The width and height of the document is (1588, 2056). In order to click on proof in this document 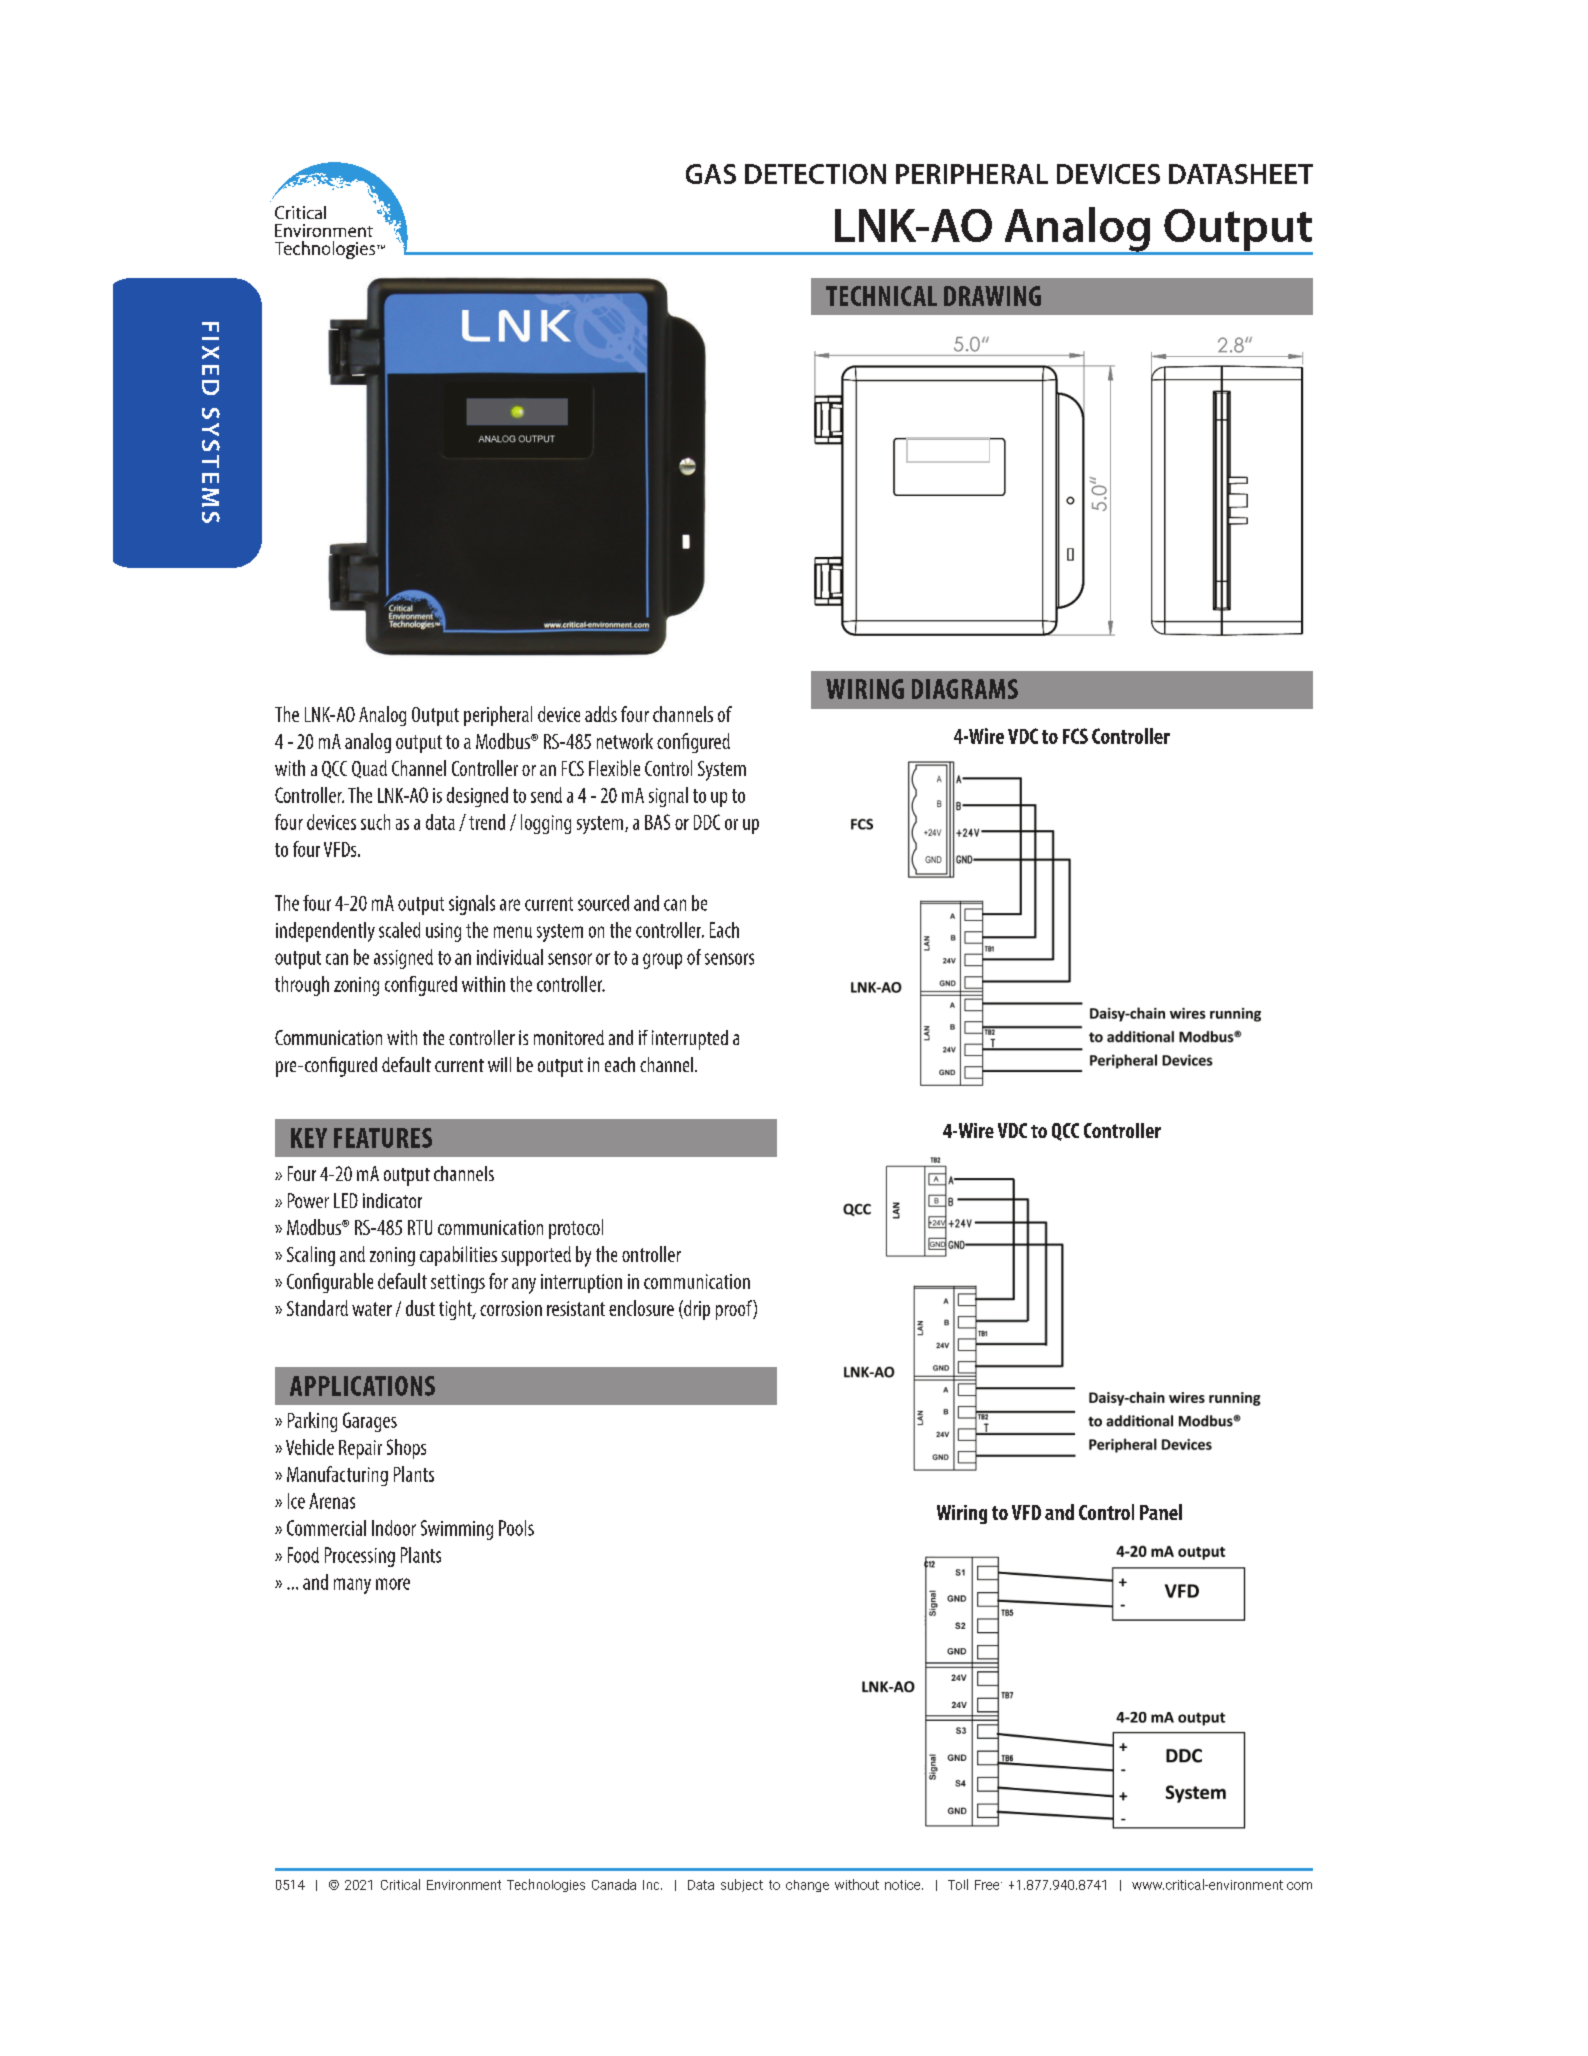, I will do `click(735, 1310)`.
